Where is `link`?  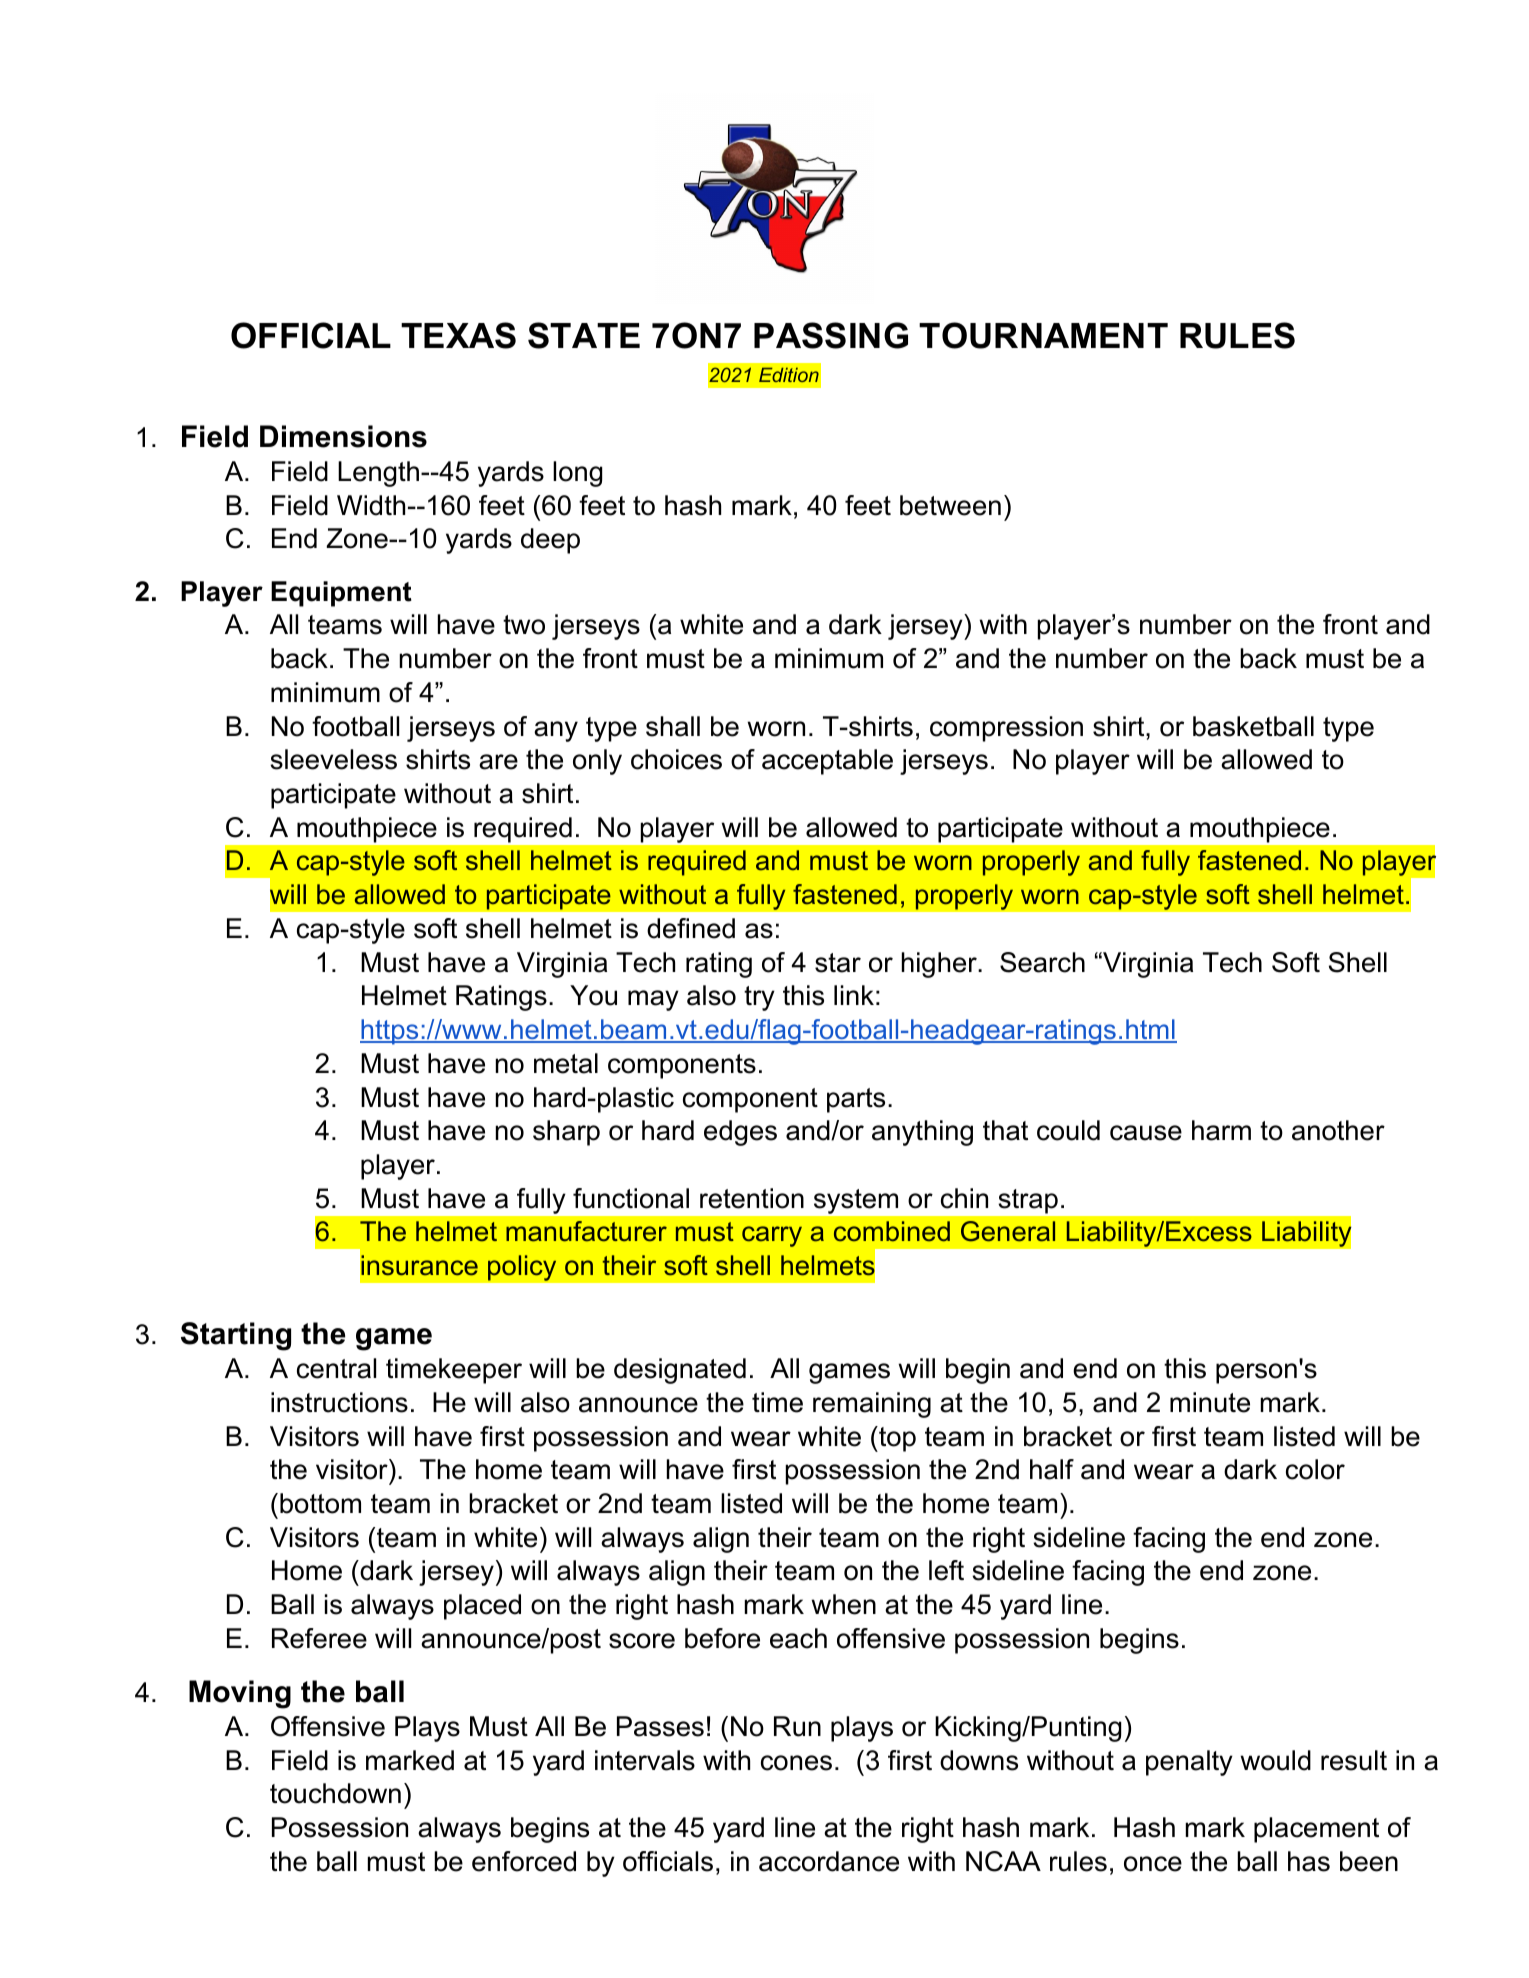 link is located at coordinates (854, 995).
